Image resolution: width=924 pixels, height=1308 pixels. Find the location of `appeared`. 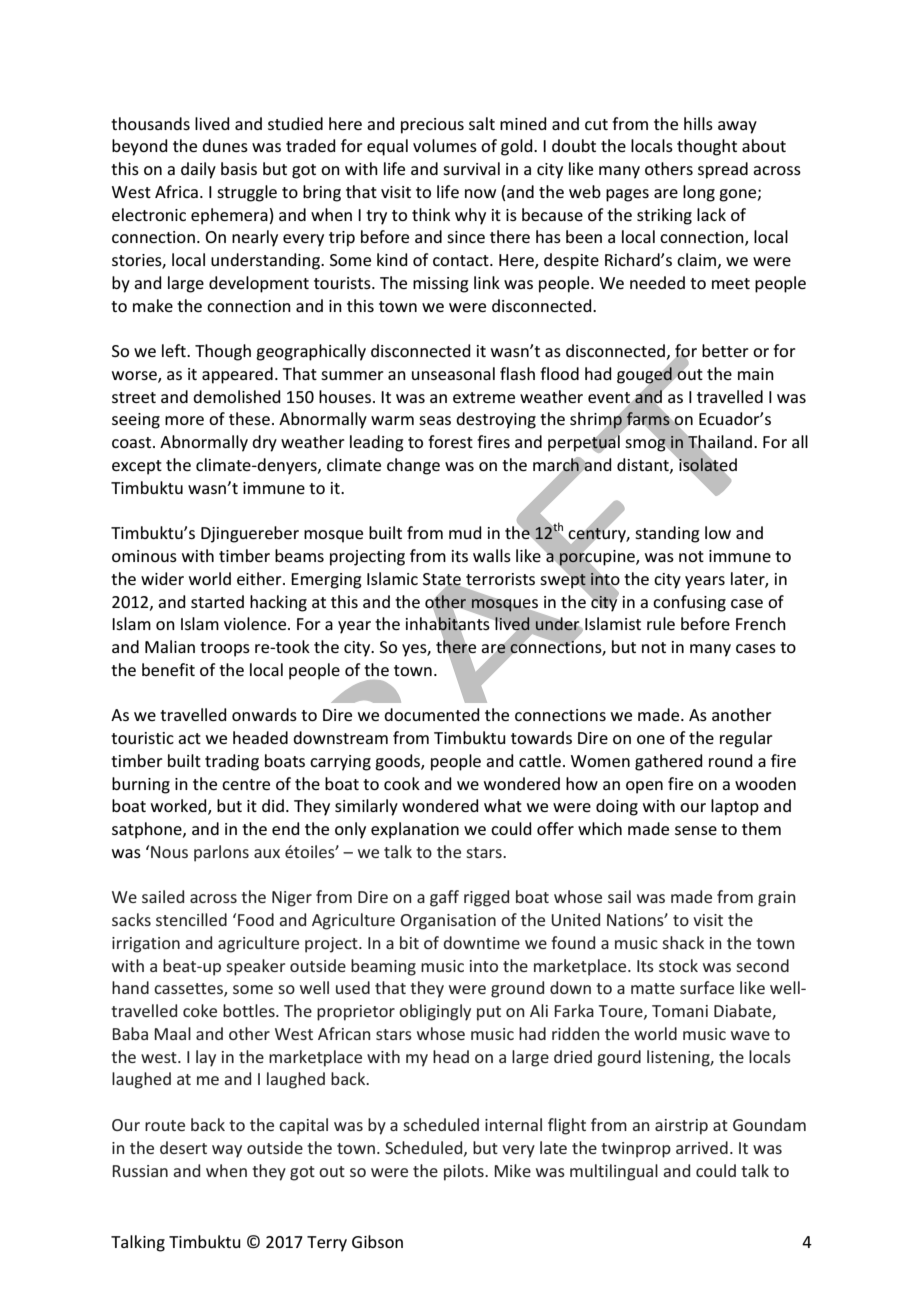

appeared is located at coordinates (237, 375).
